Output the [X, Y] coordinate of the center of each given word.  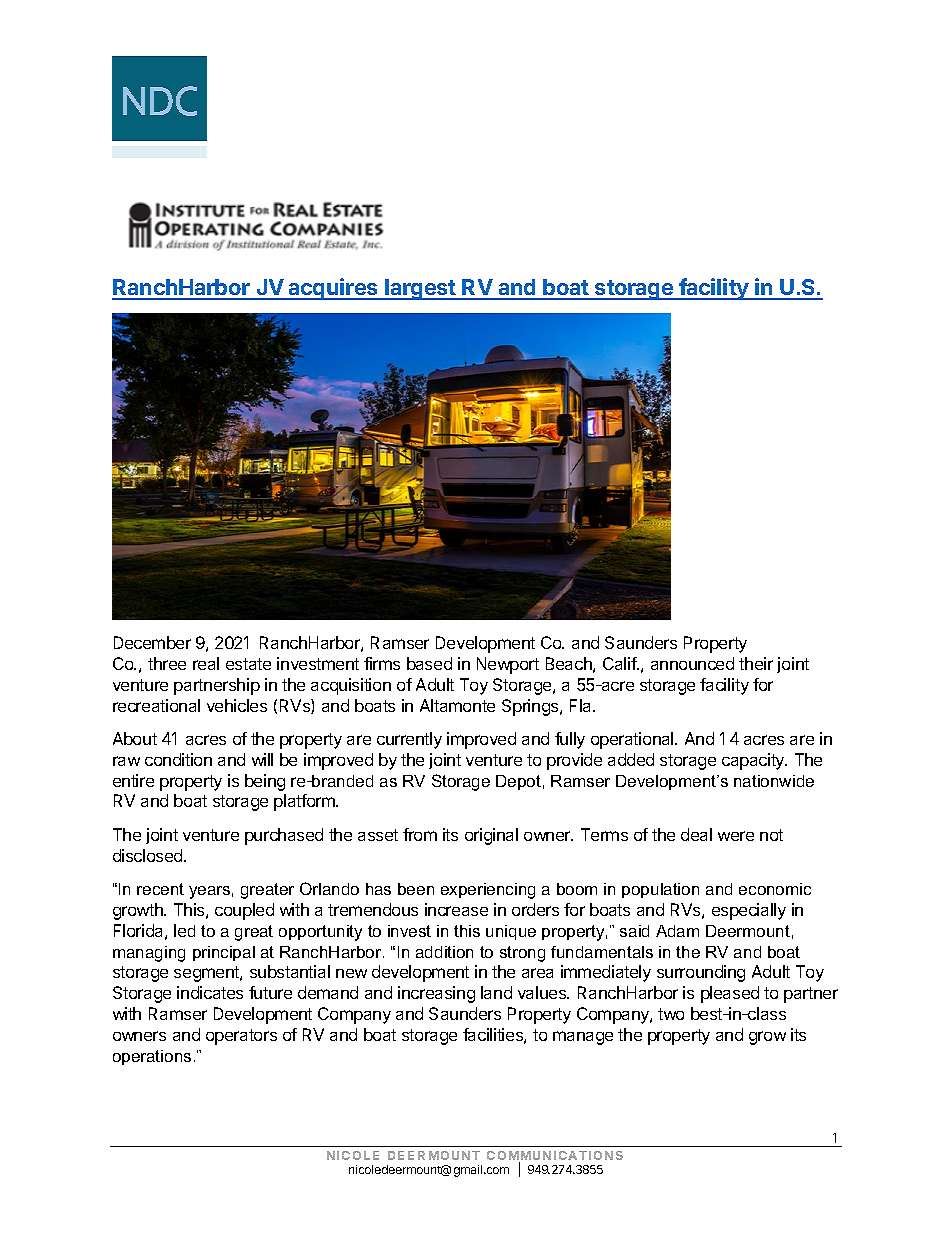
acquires [333, 289]
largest [420, 289]
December [152, 642]
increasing [436, 994]
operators [241, 1037]
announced [692, 663]
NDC [160, 101]
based [429, 663]
